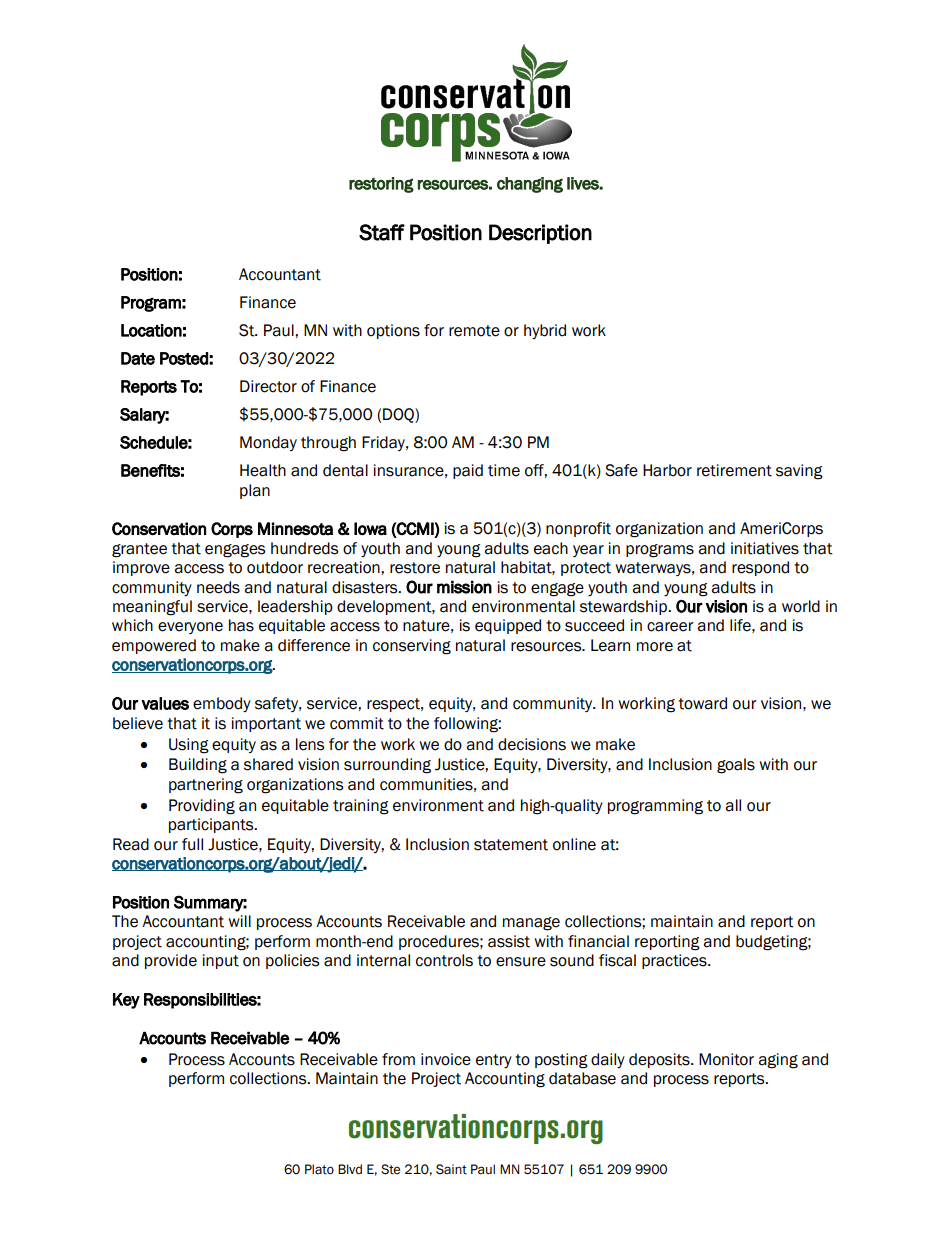 The height and width of the screenshot is (1233, 952). Describe the element at coordinates (412, 647) in the screenshot. I see `conserving` at that location.
